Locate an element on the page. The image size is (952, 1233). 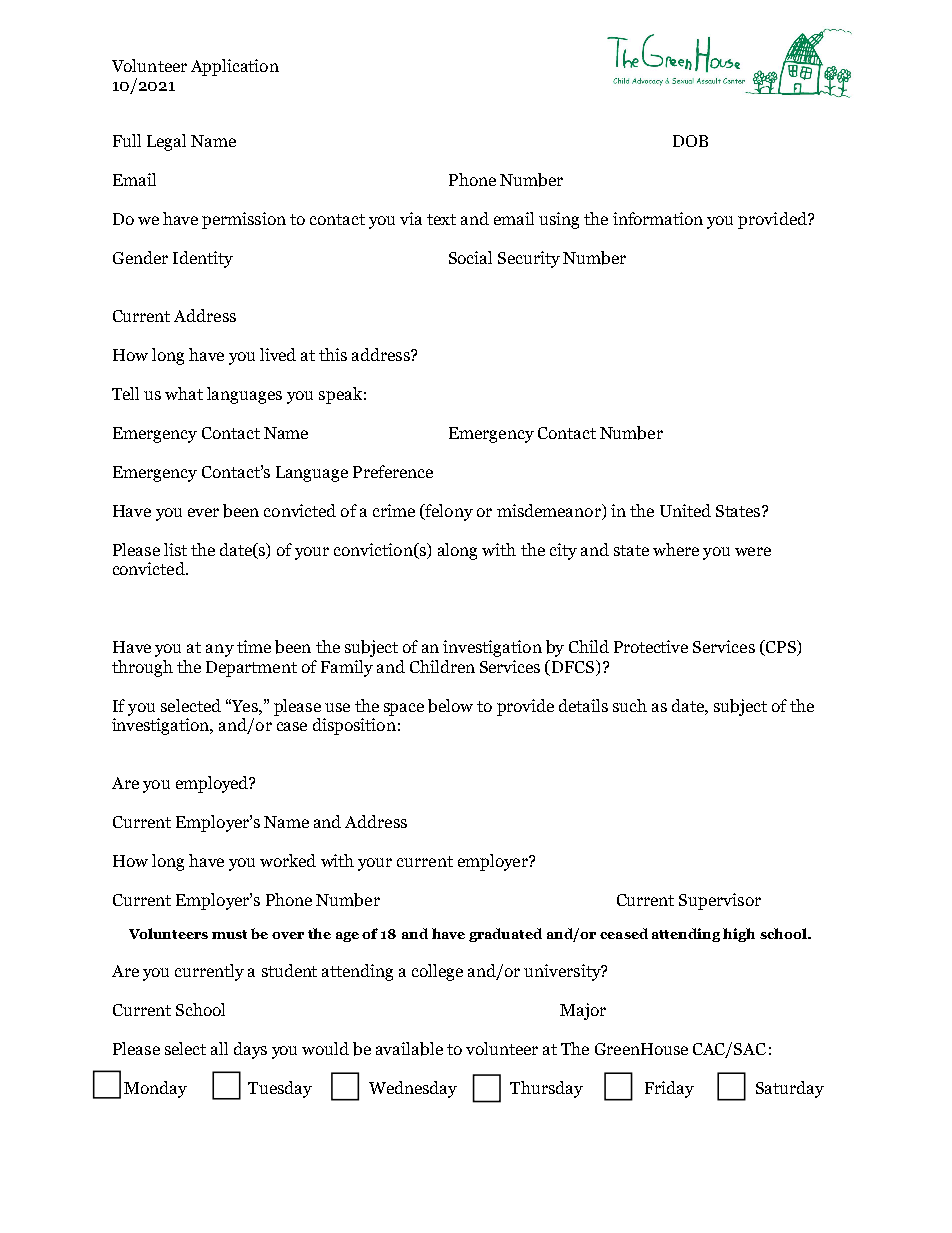
what is located at coordinates (184, 393).
